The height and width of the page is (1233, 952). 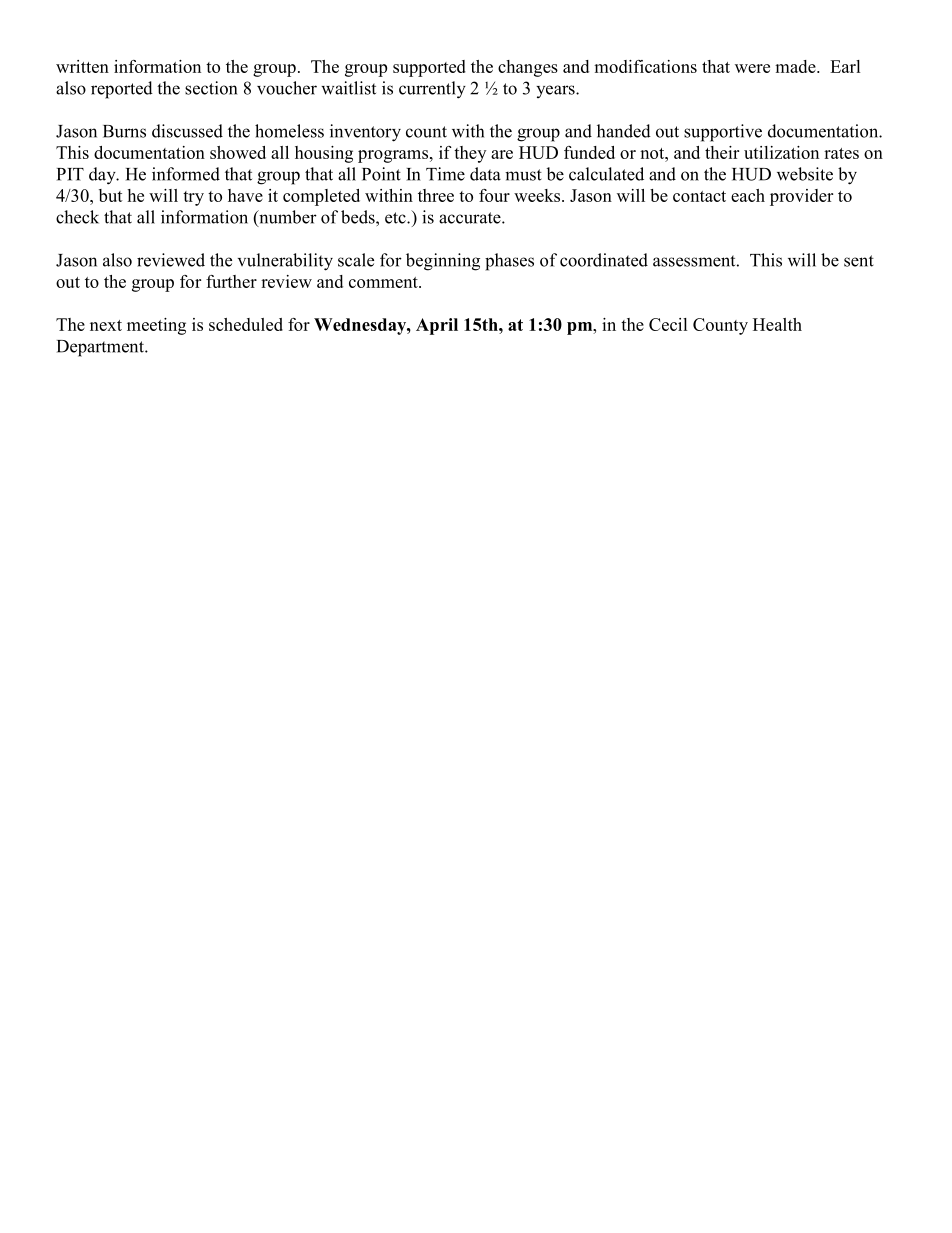 I want to click on further, so click(x=231, y=281).
